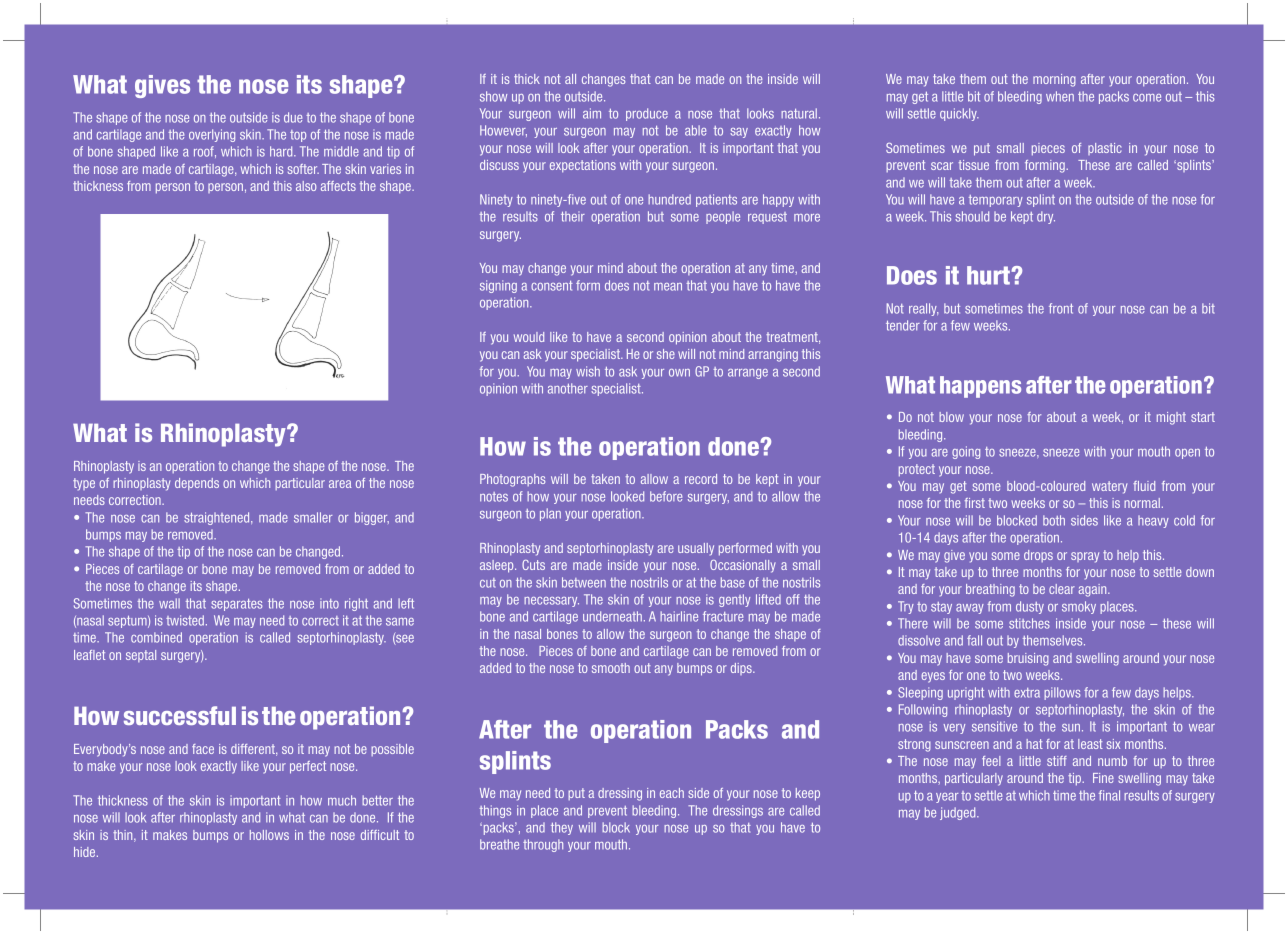 The width and height of the image is (1288, 934). Describe the element at coordinates (293, 117) in the image. I see `due` at that location.
